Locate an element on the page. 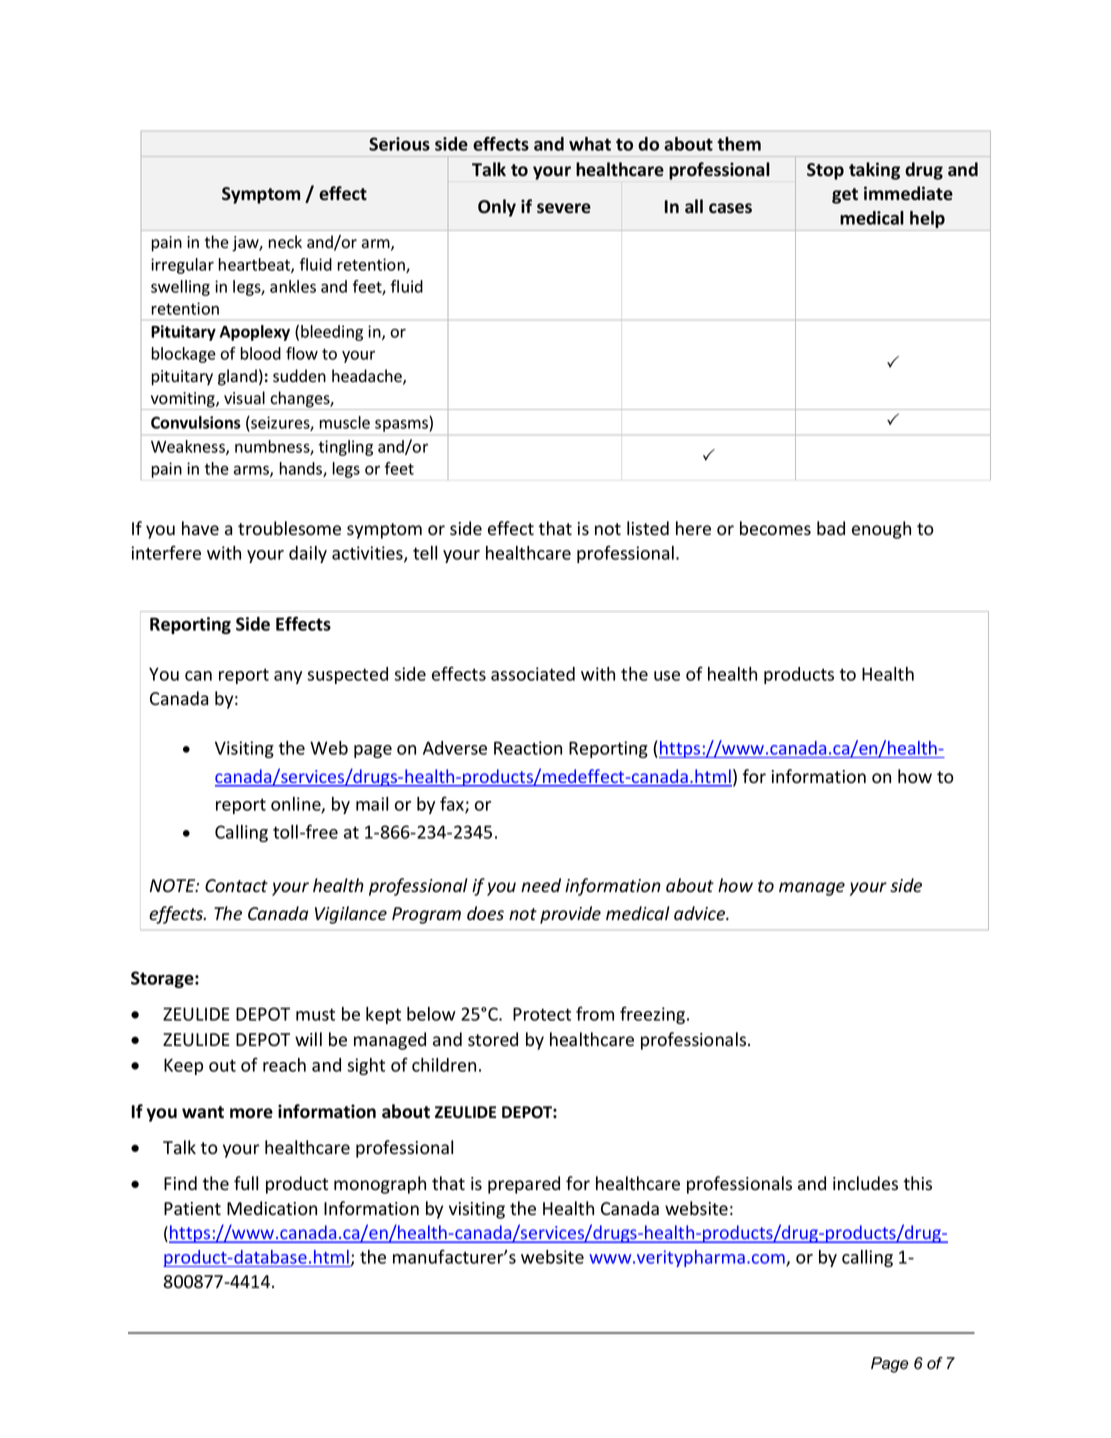 The width and height of the image is (1111, 1438). use is located at coordinates (667, 676).
